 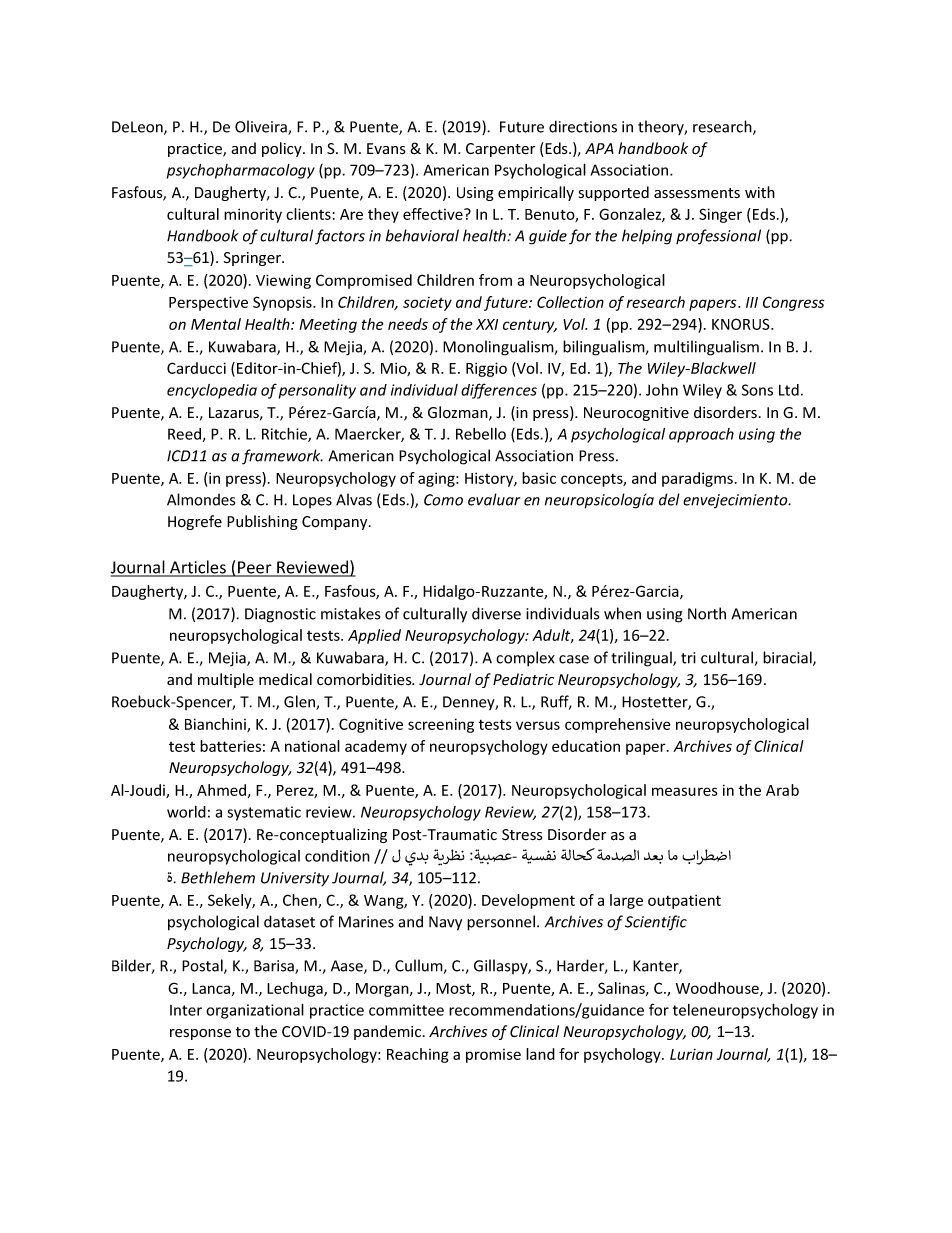 What do you see at coordinates (255, 1011) in the image?
I see `organizational` at bounding box center [255, 1011].
